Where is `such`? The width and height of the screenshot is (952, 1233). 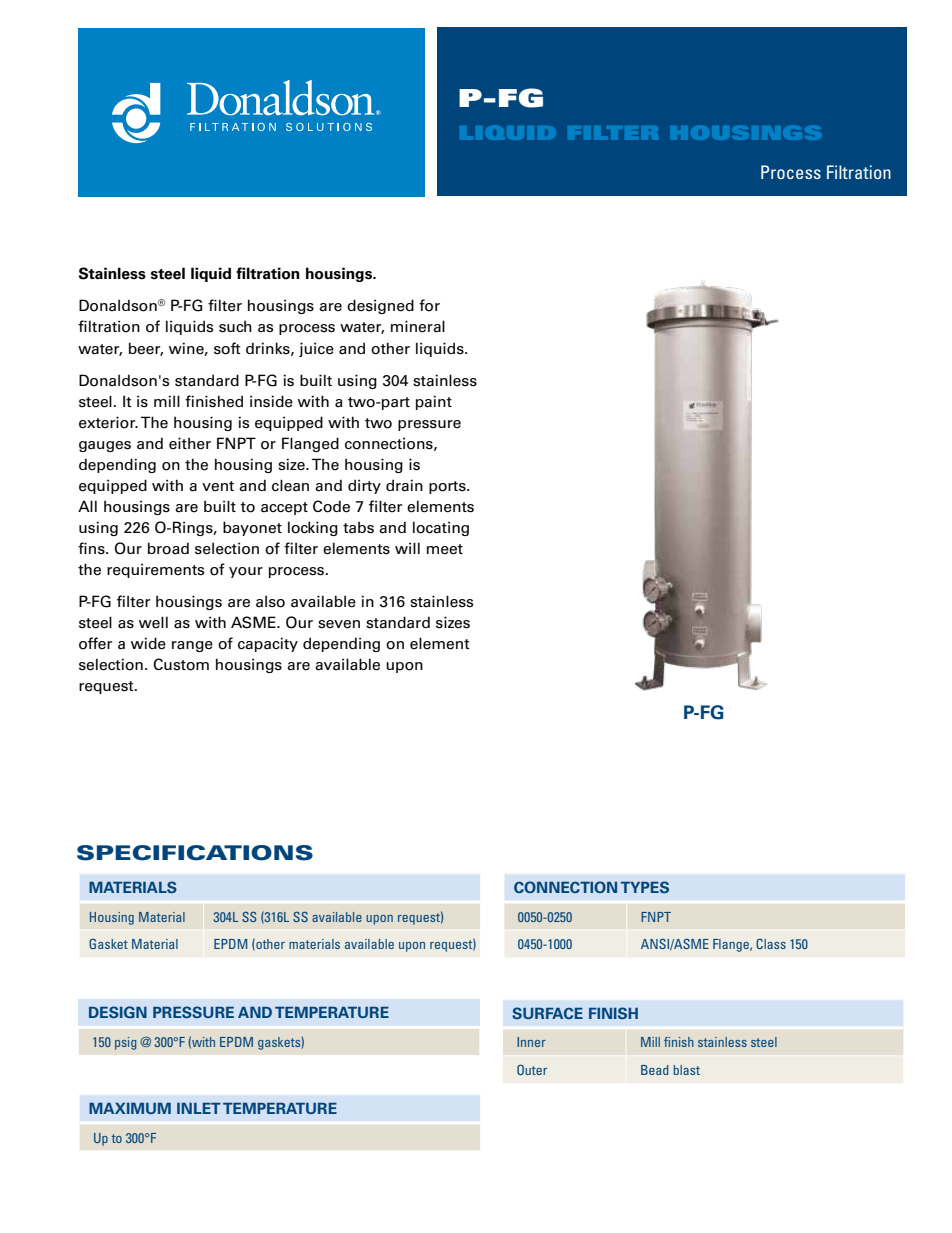
such is located at coordinates (235, 326).
